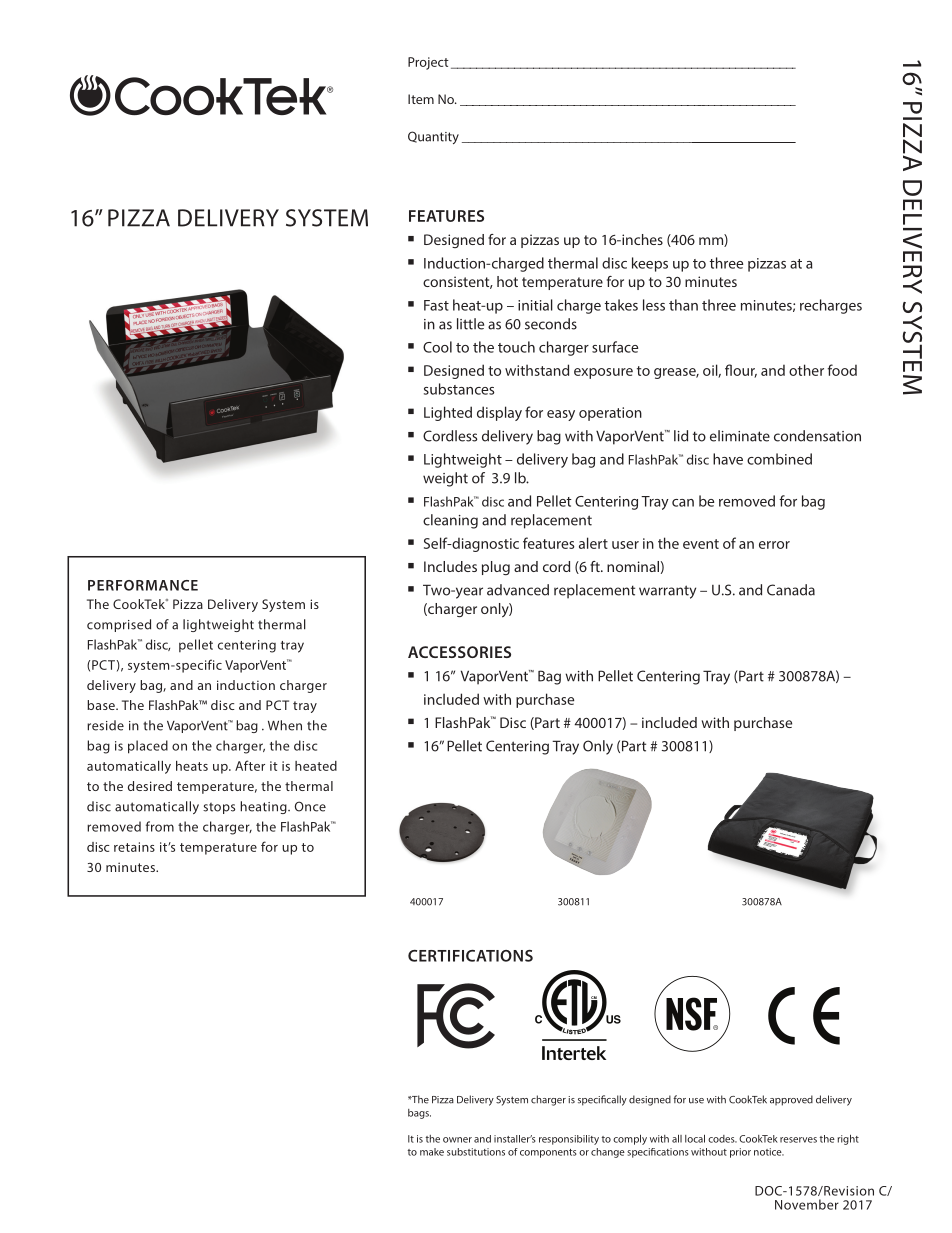 Image resolution: width=952 pixels, height=1233 pixels. Describe the element at coordinates (791, 590) in the screenshot. I see `Canada` at that location.
